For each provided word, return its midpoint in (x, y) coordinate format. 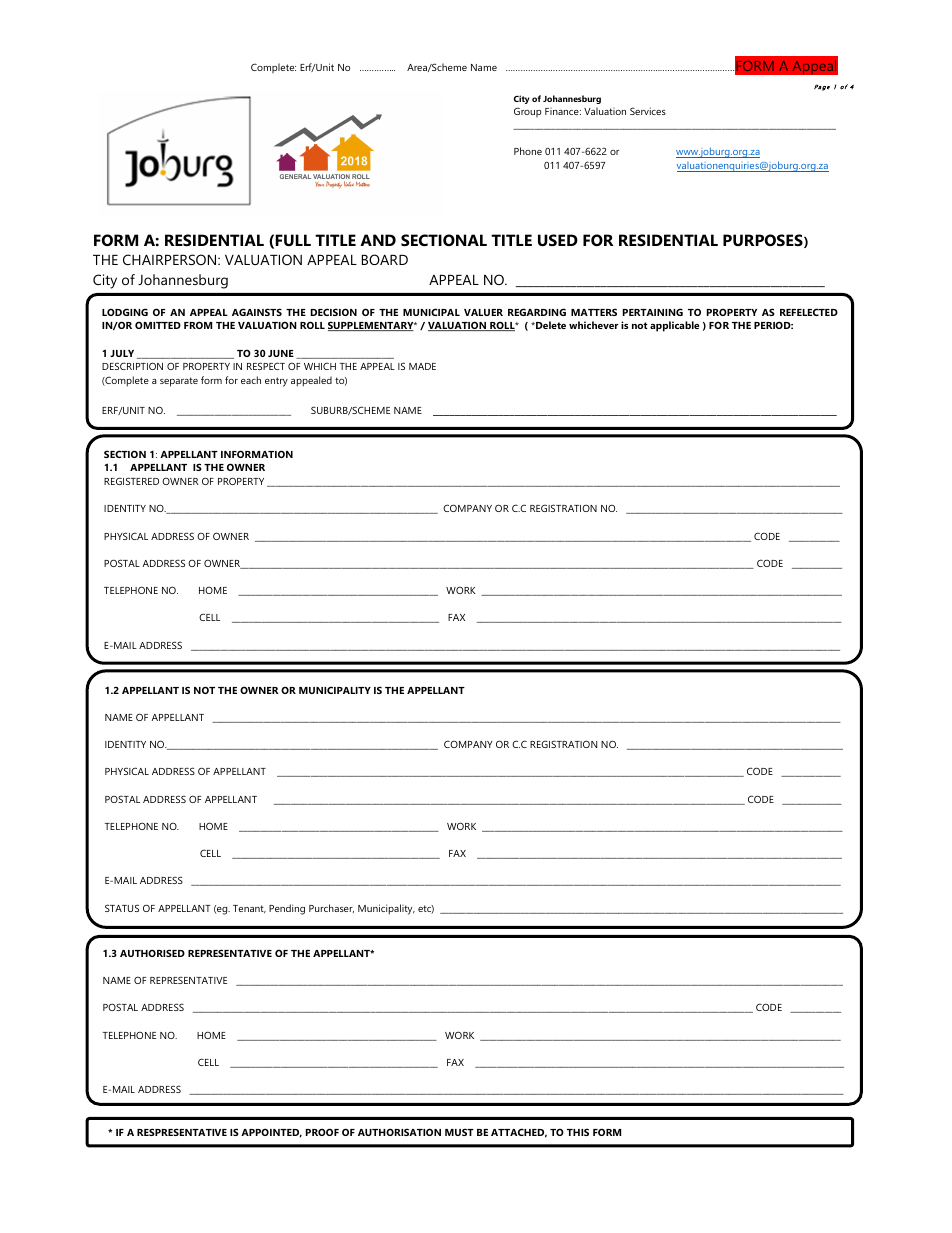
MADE (422, 366)
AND (378, 240)
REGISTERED (131, 481)
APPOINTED (271, 1133)
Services (648, 111)
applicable (675, 326)
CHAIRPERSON (171, 259)
